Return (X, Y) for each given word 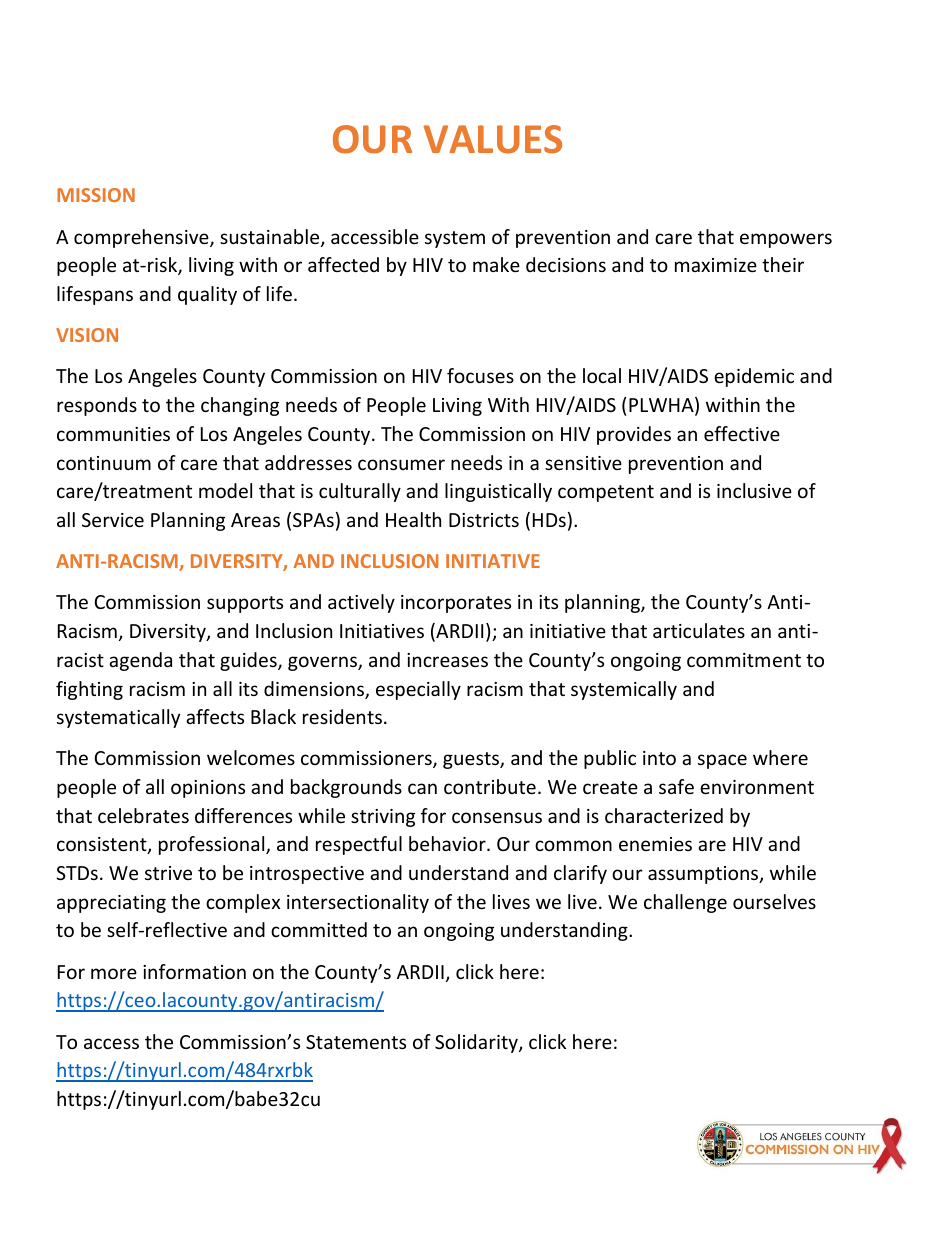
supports (245, 604)
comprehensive (142, 238)
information (194, 971)
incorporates (456, 604)
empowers (786, 240)
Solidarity (477, 1043)
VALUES (492, 139)
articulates (699, 630)
